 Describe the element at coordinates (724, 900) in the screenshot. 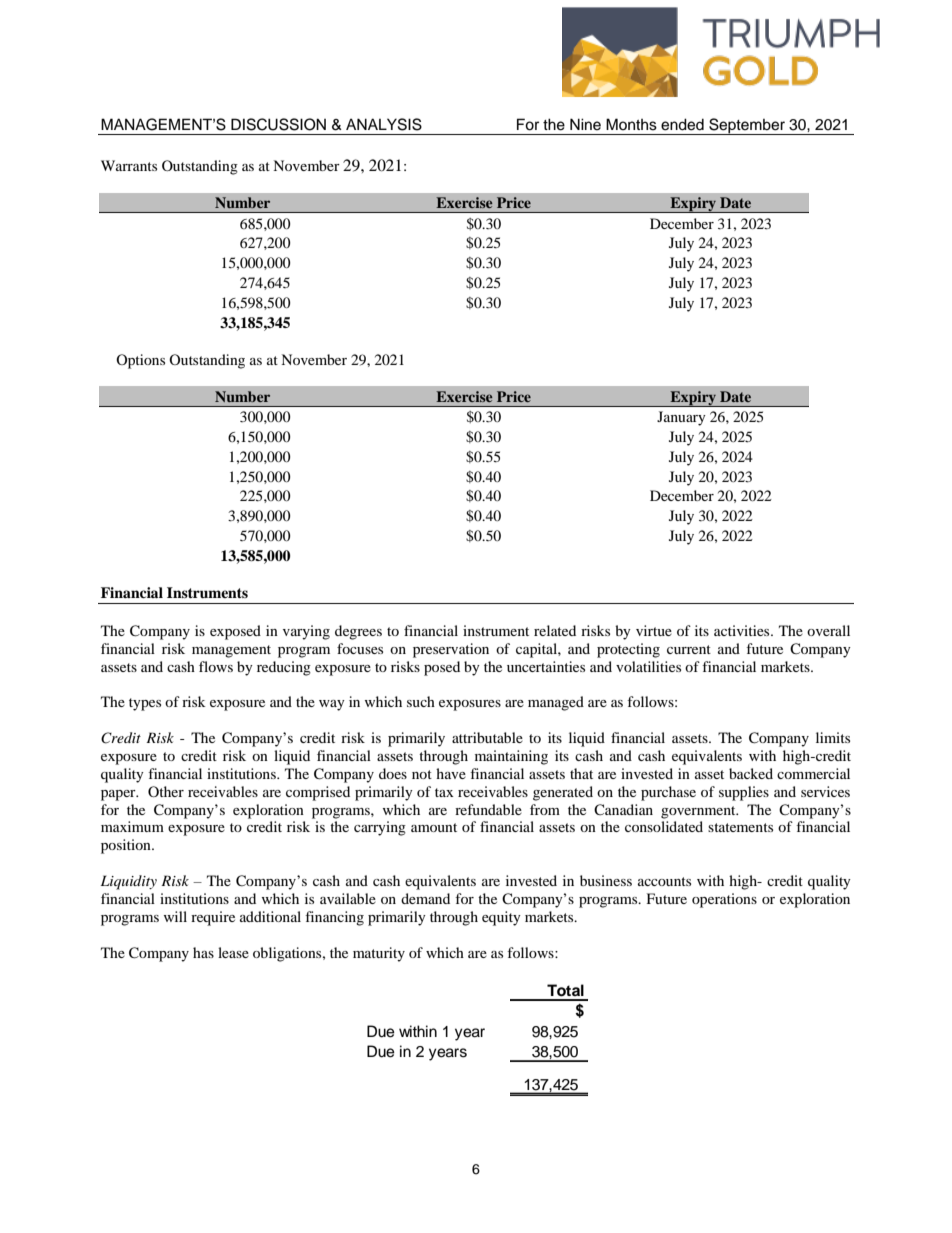

I see `operations` at that location.
